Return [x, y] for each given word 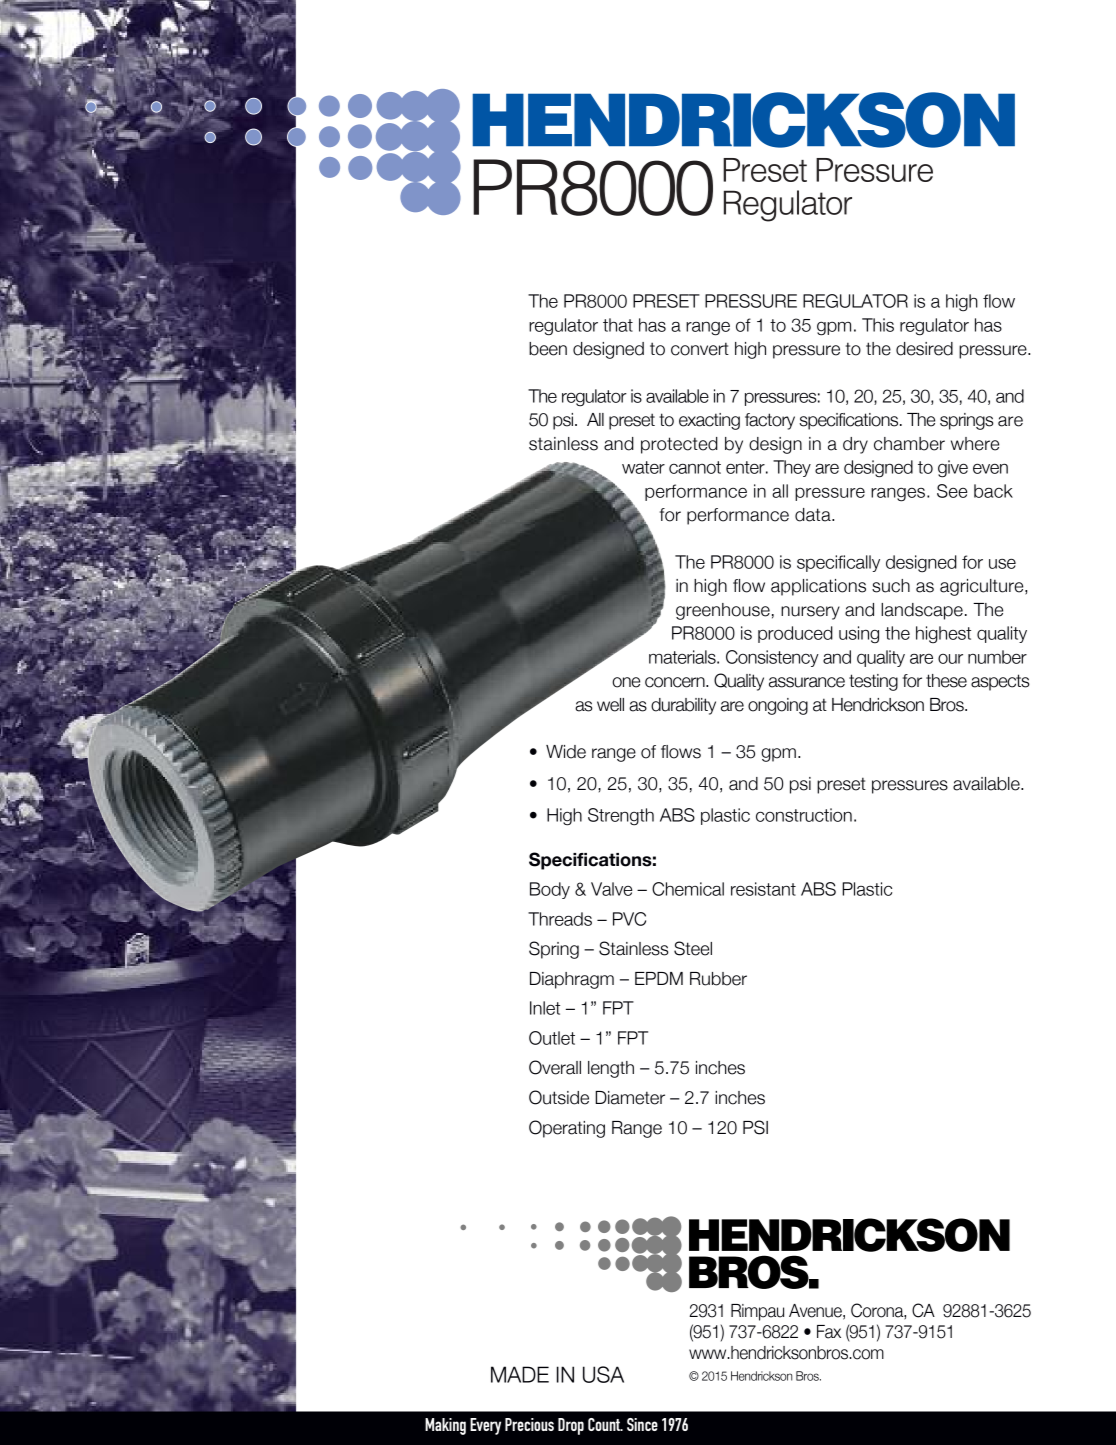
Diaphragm [572, 980]
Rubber [718, 979]
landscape [922, 611]
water [643, 467]
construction [804, 815]
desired [924, 349]
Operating [567, 1129]
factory [770, 421]
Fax [829, 1332]
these [946, 681]
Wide [566, 752]
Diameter [630, 1098]
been [548, 349]
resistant [763, 889]
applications [818, 587]
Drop [571, 1426]
